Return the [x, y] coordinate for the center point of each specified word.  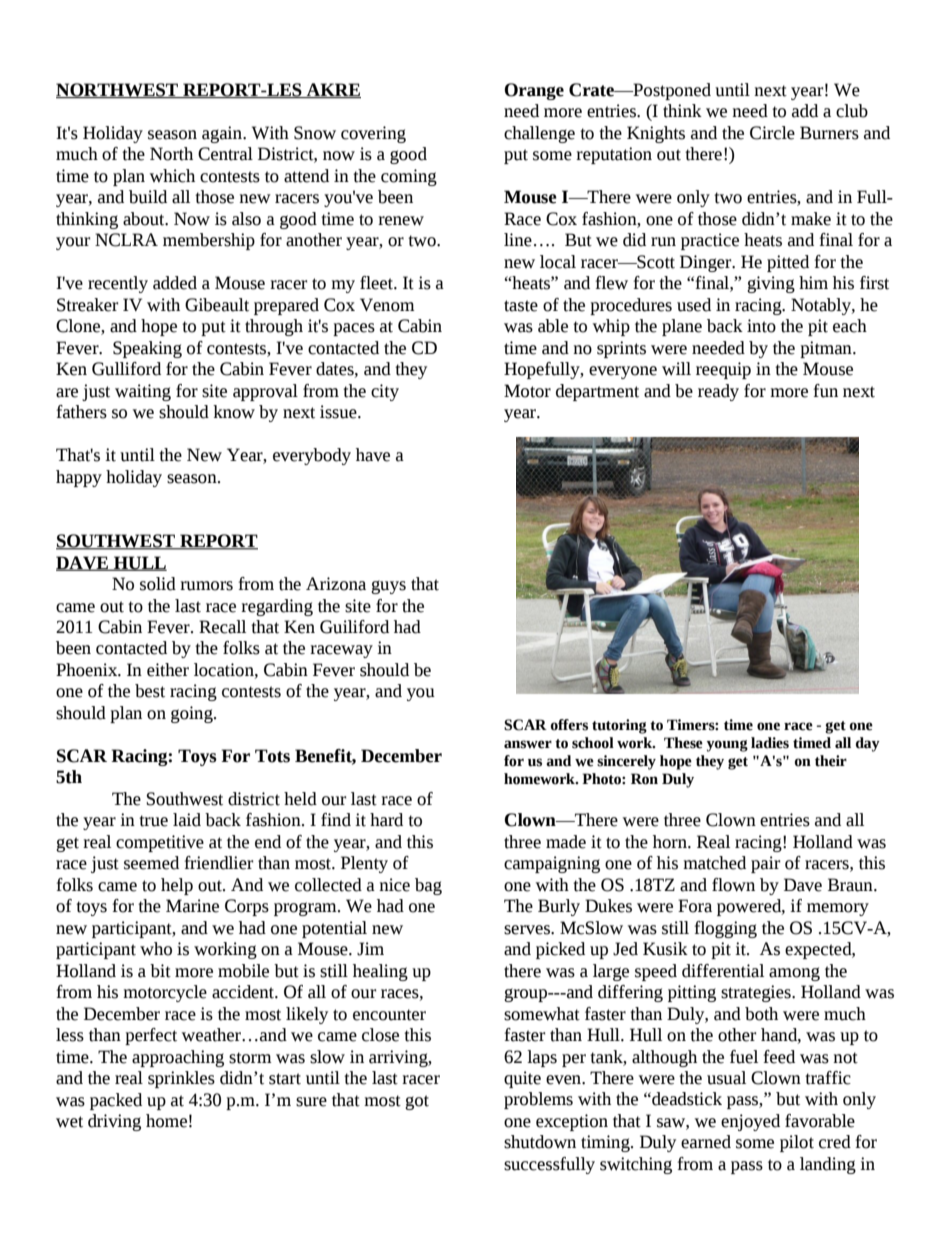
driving [114, 1122]
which [172, 176]
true [153, 821]
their [831, 761]
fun [825, 391]
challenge [539, 134]
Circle [772, 133]
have [373, 455]
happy [79, 478]
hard [386, 820]
